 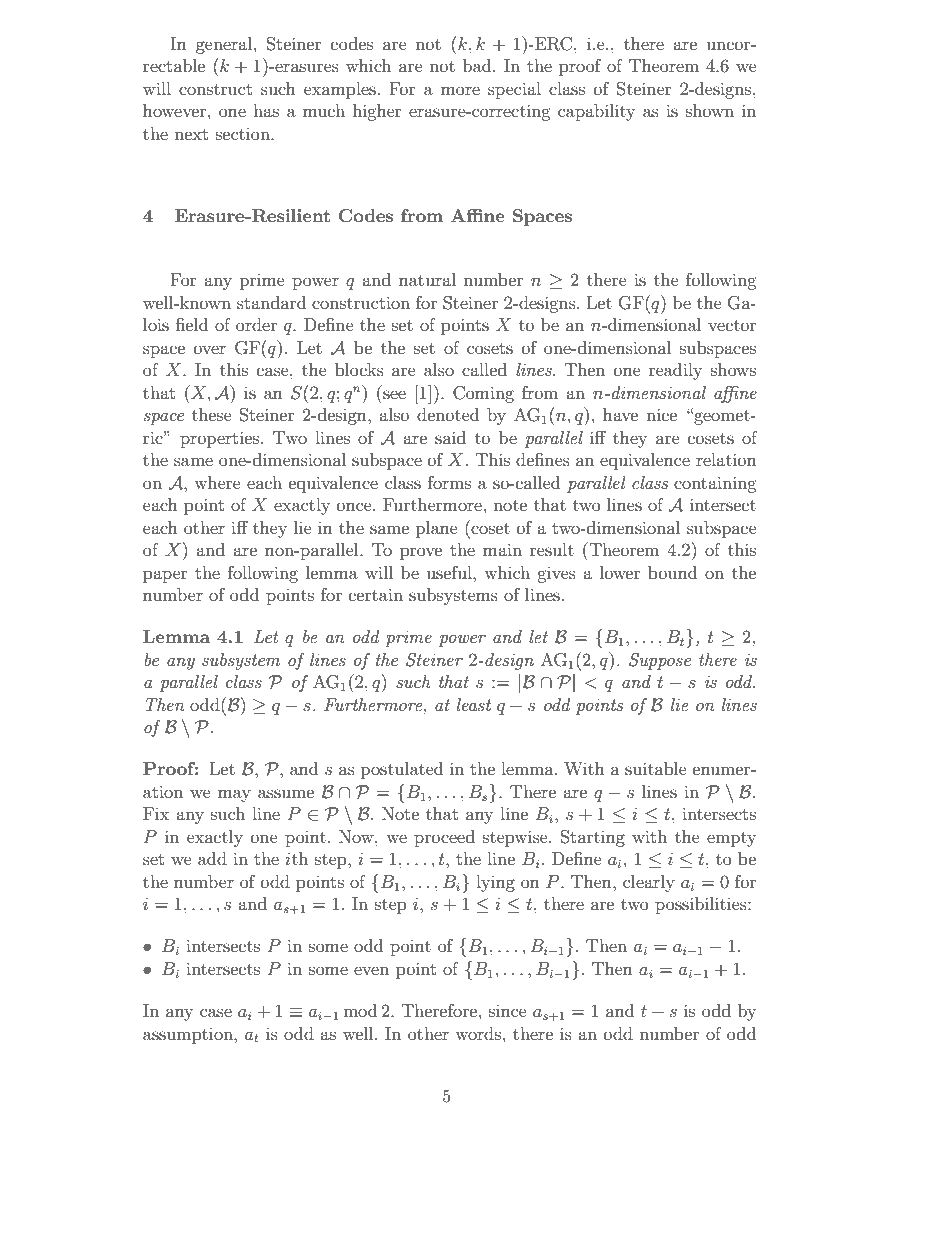 I want to click on general, so click(x=224, y=45).
